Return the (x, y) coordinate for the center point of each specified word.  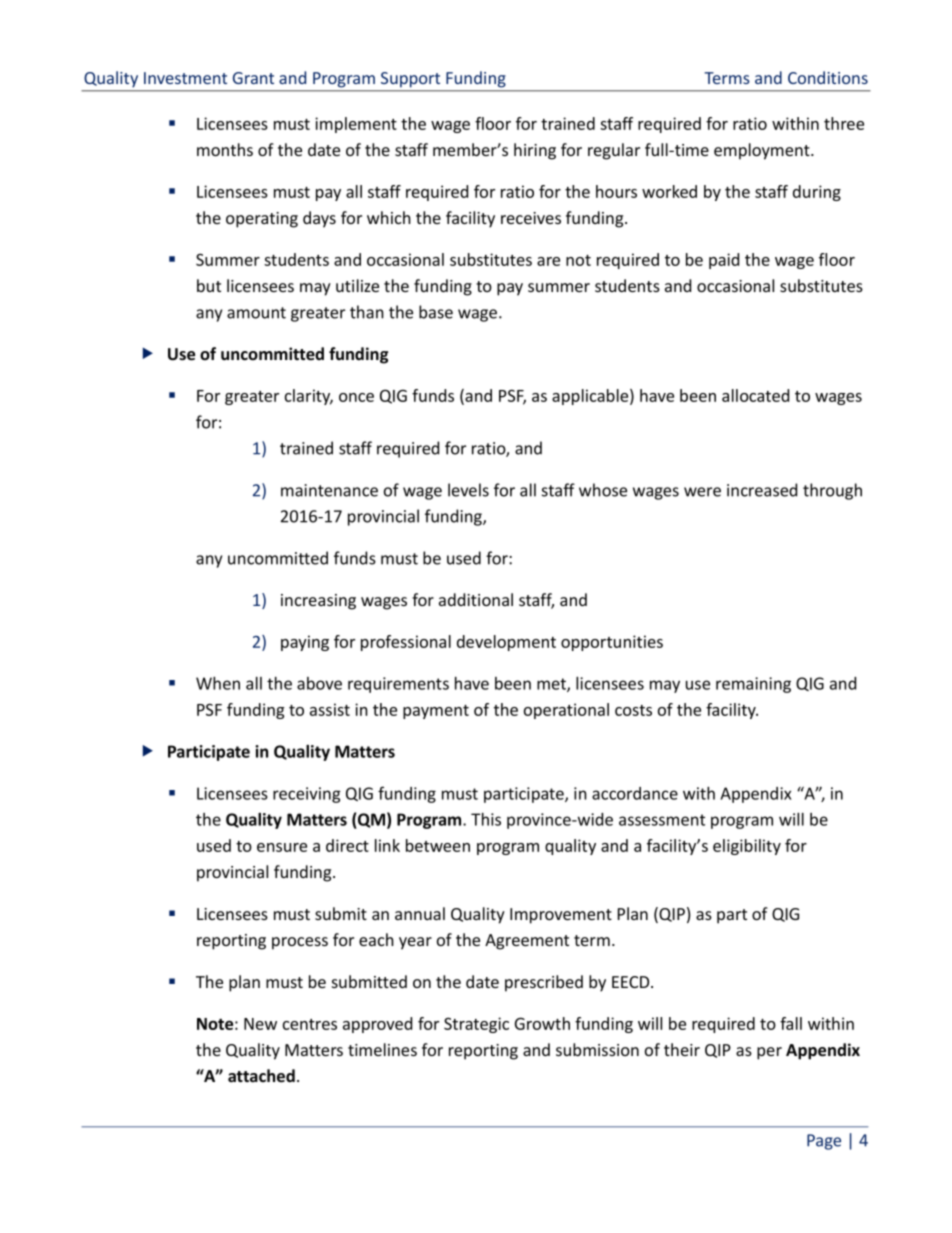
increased (762, 490)
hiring (535, 151)
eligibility (747, 847)
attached (261, 1076)
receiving (307, 795)
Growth (542, 1023)
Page (824, 1142)
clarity (309, 397)
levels (468, 490)
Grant (253, 78)
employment (763, 151)
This (486, 819)
